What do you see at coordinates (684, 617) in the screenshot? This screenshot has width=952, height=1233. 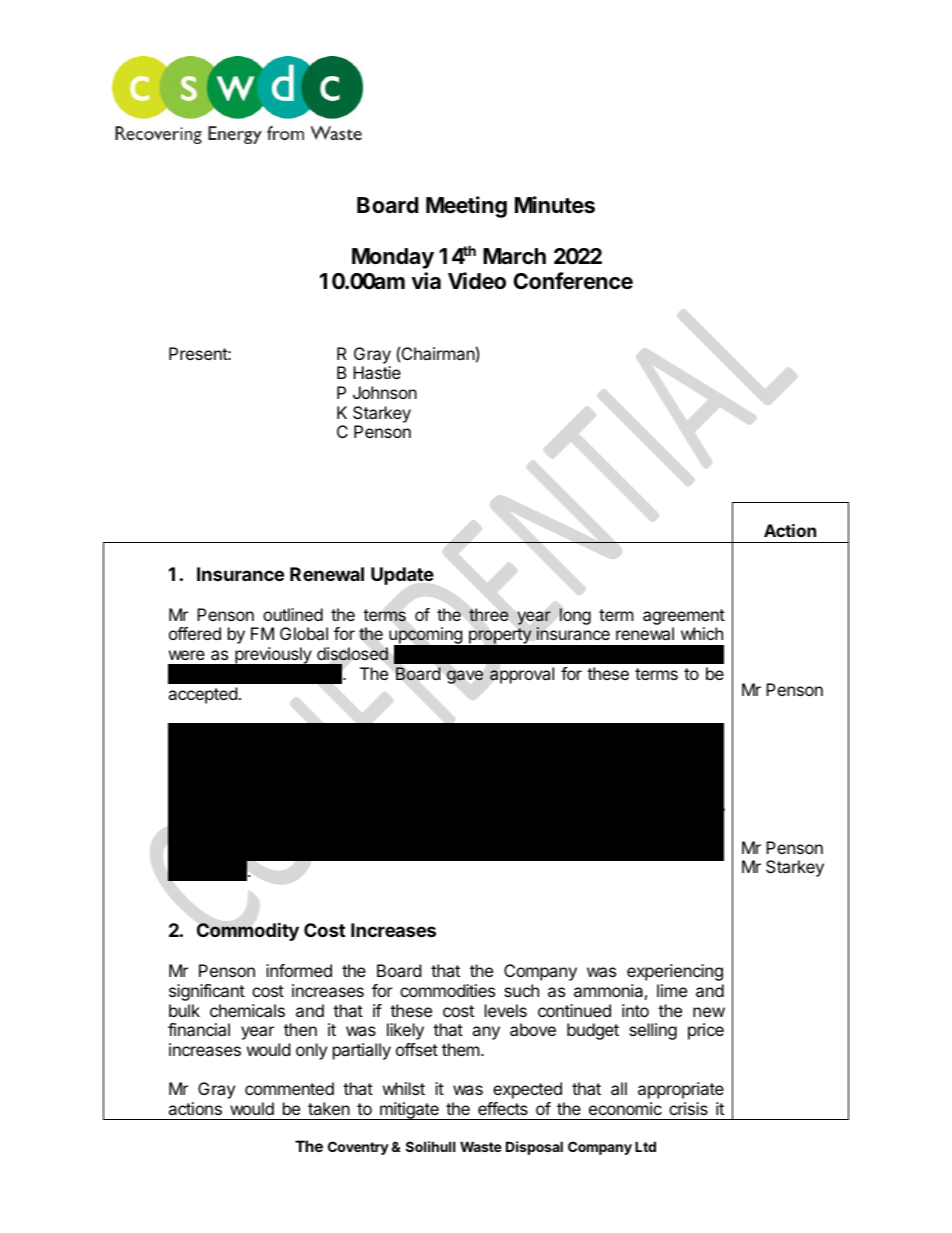 I see `agreement` at bounding box center [684, 617].
